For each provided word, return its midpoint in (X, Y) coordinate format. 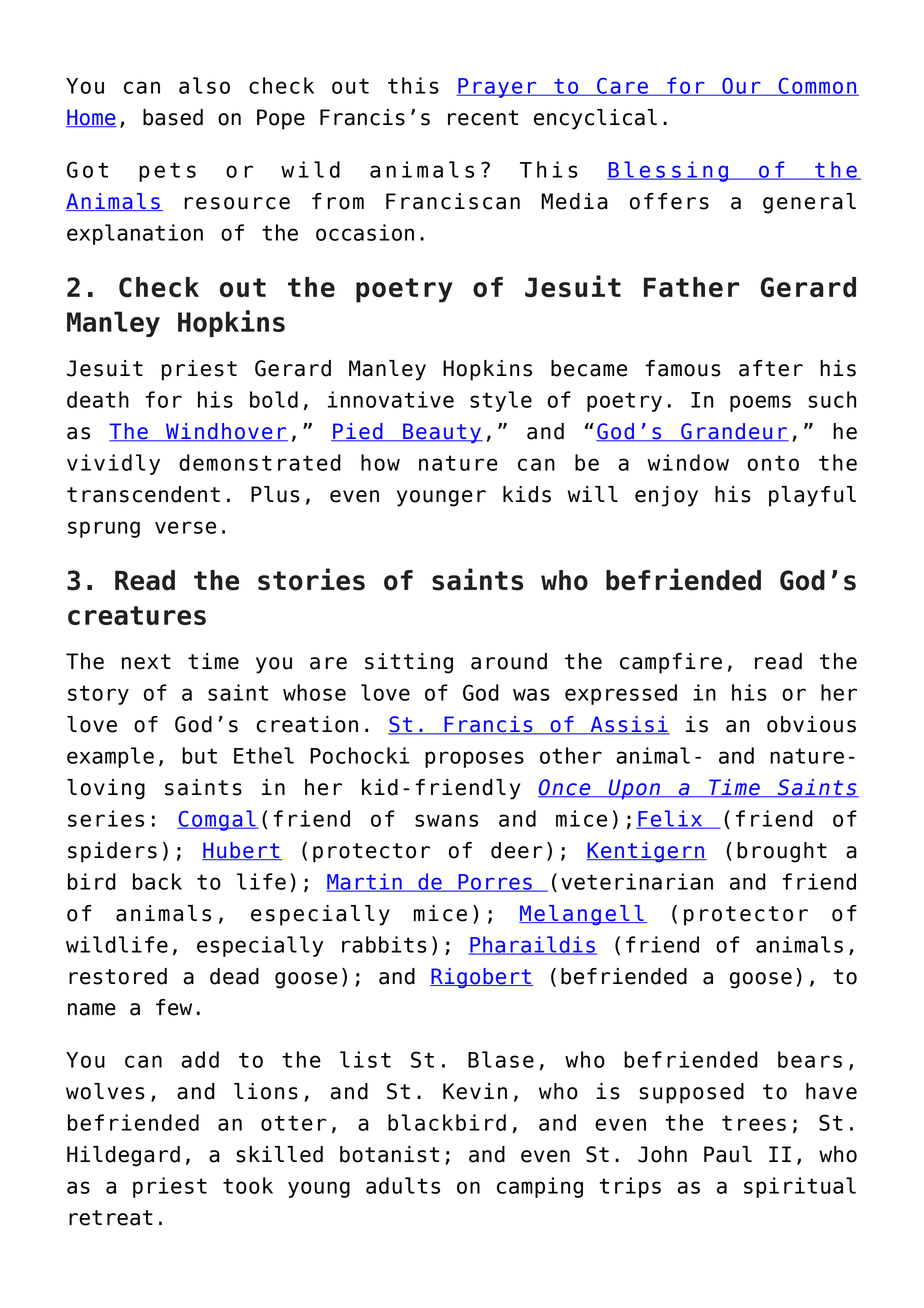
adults (403, 1185)
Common (817, 87)
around (509, 661)
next (146, 662)
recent (483, 118)
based (173, 117)
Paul (728, 1154)
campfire (671, 663)
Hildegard (123, 1156)
